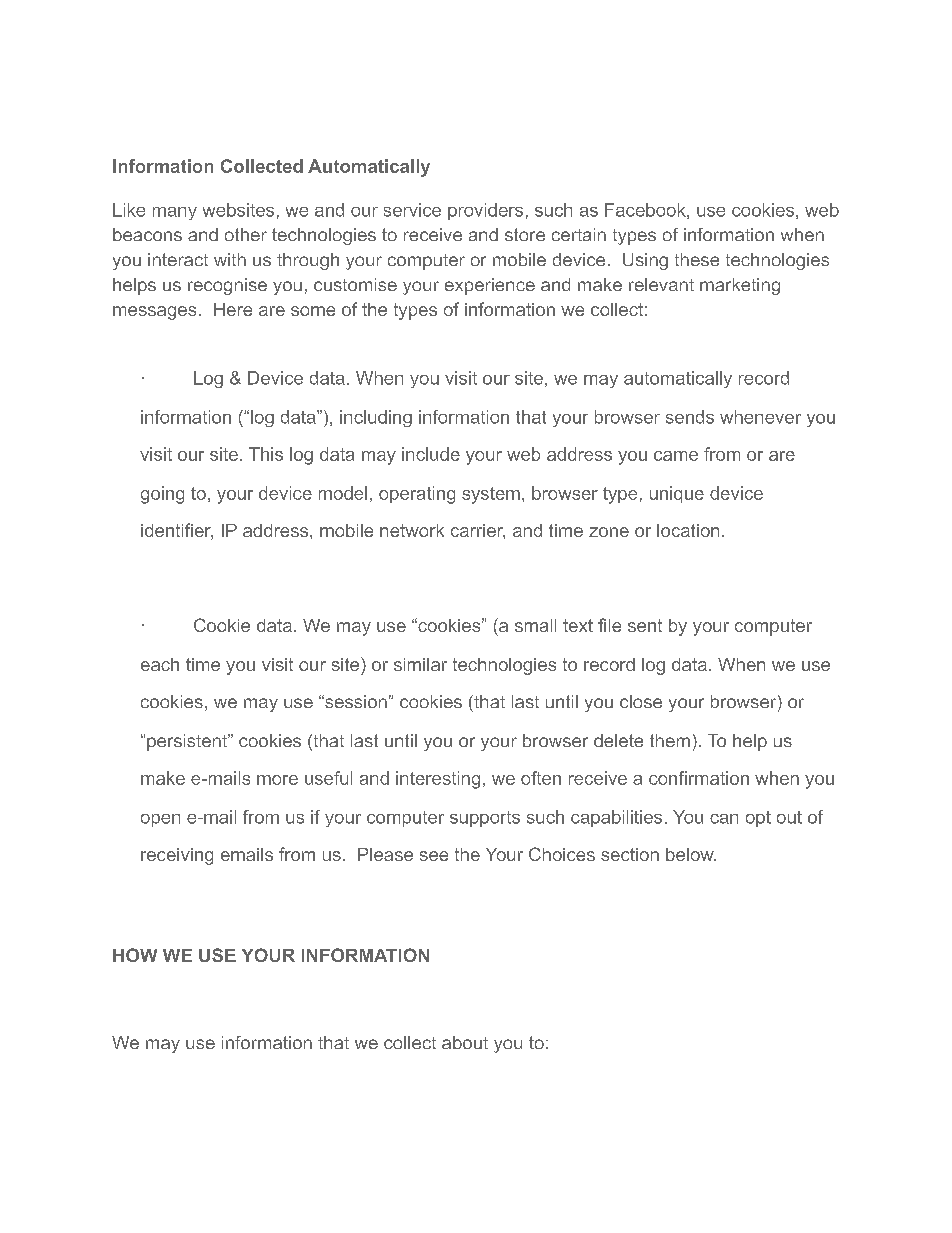  What do you see at coordinates (465, 1042) in the document?
I see `about` at bounding box center [465, 1042].
